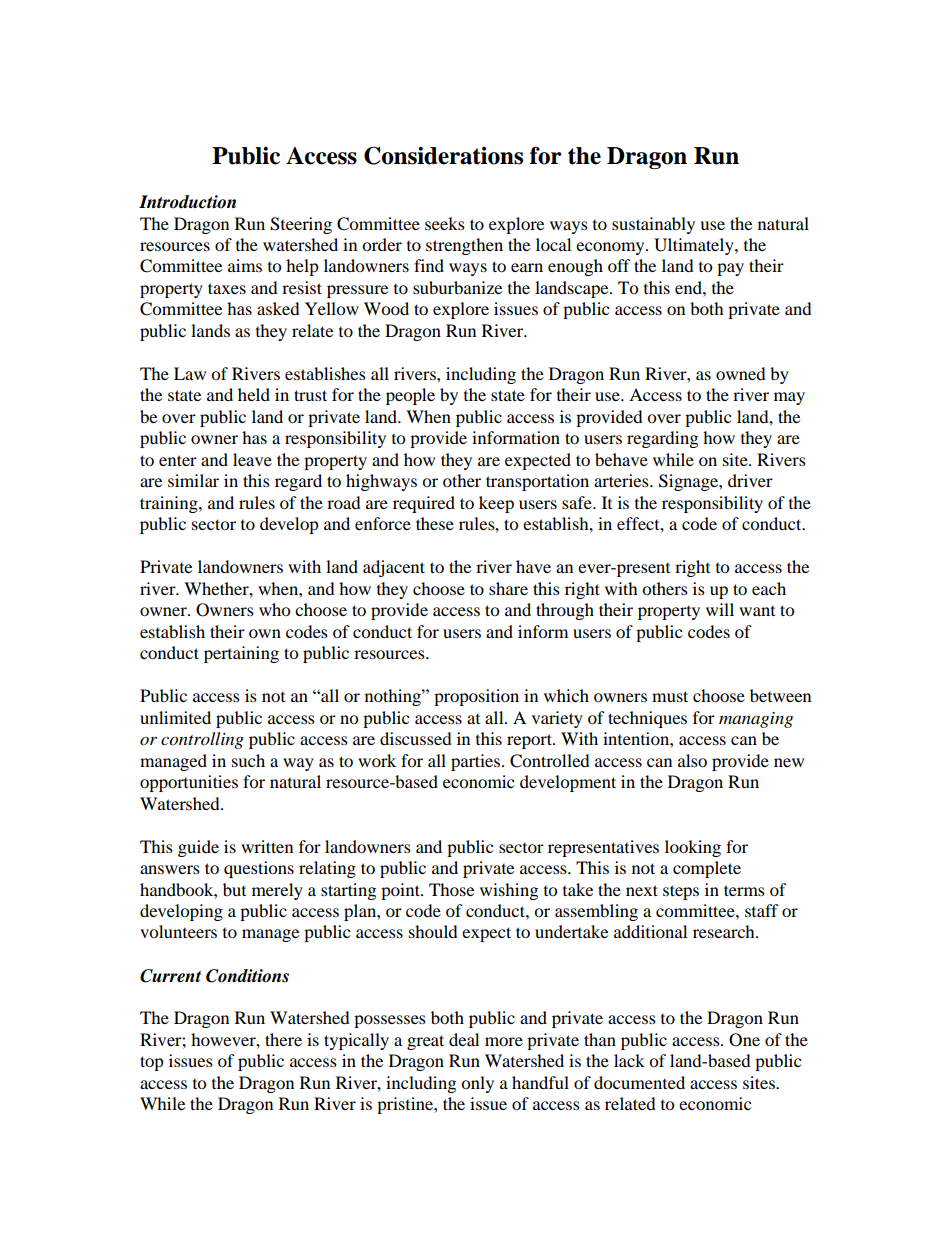  Describe the element at coordinates (443, 155) in the screenshot. I see `Considerations` at that location.
